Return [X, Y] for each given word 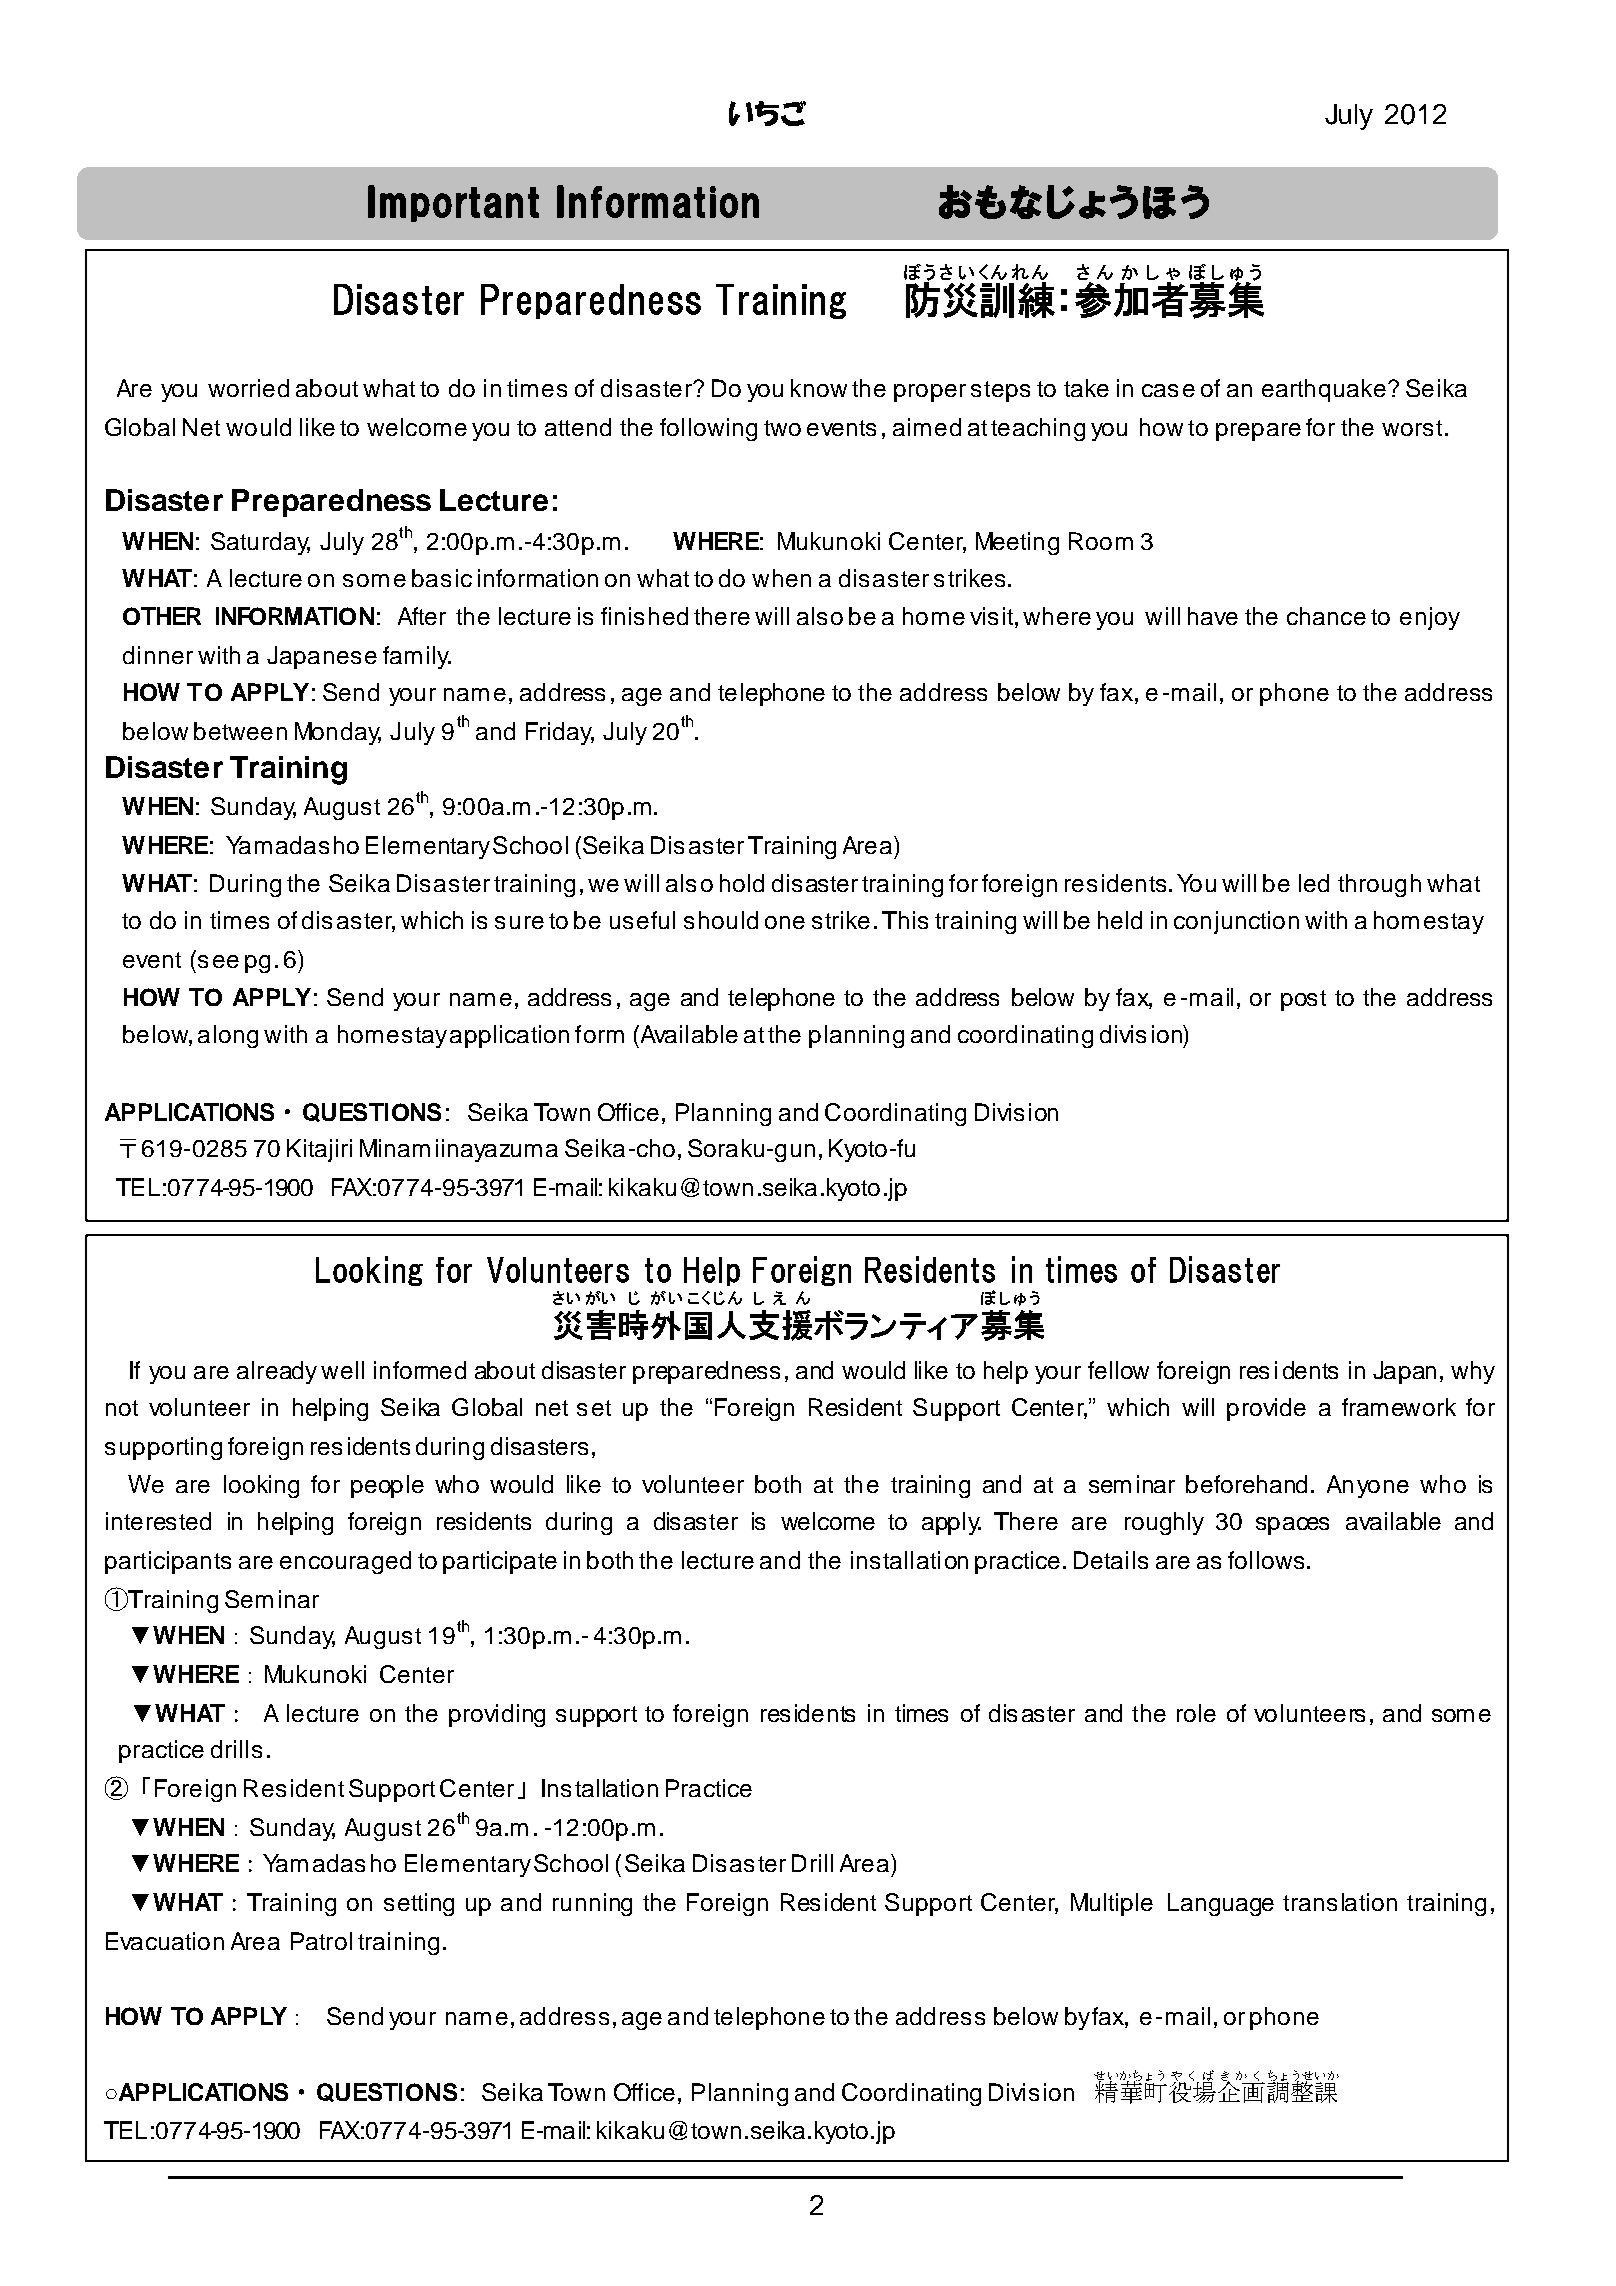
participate [500, 1562]
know [819, 388]
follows [1266, 1560]
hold [742, 883]
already [277, 1372]
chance [1326, 616]
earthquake [1324, 390]
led [1314, 883]
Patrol [321, 1941]
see [218, 961]
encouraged [345, 1562]
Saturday [260, 543]
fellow [1118, 1370]
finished [644, 616]
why [1473, 1372]
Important [453, 203]
